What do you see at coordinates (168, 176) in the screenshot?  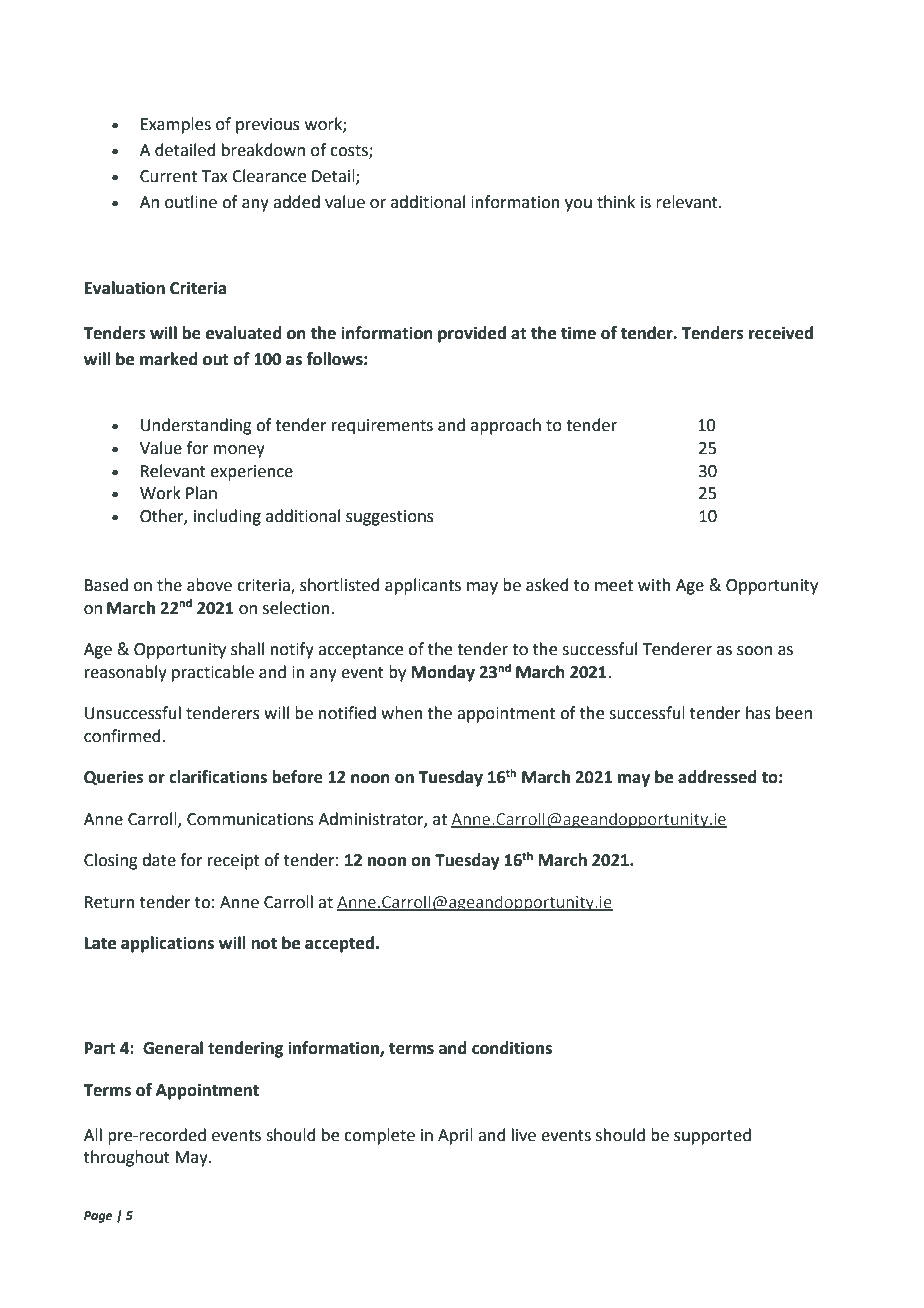 I see `Current` at bounding box center [168, 176].
